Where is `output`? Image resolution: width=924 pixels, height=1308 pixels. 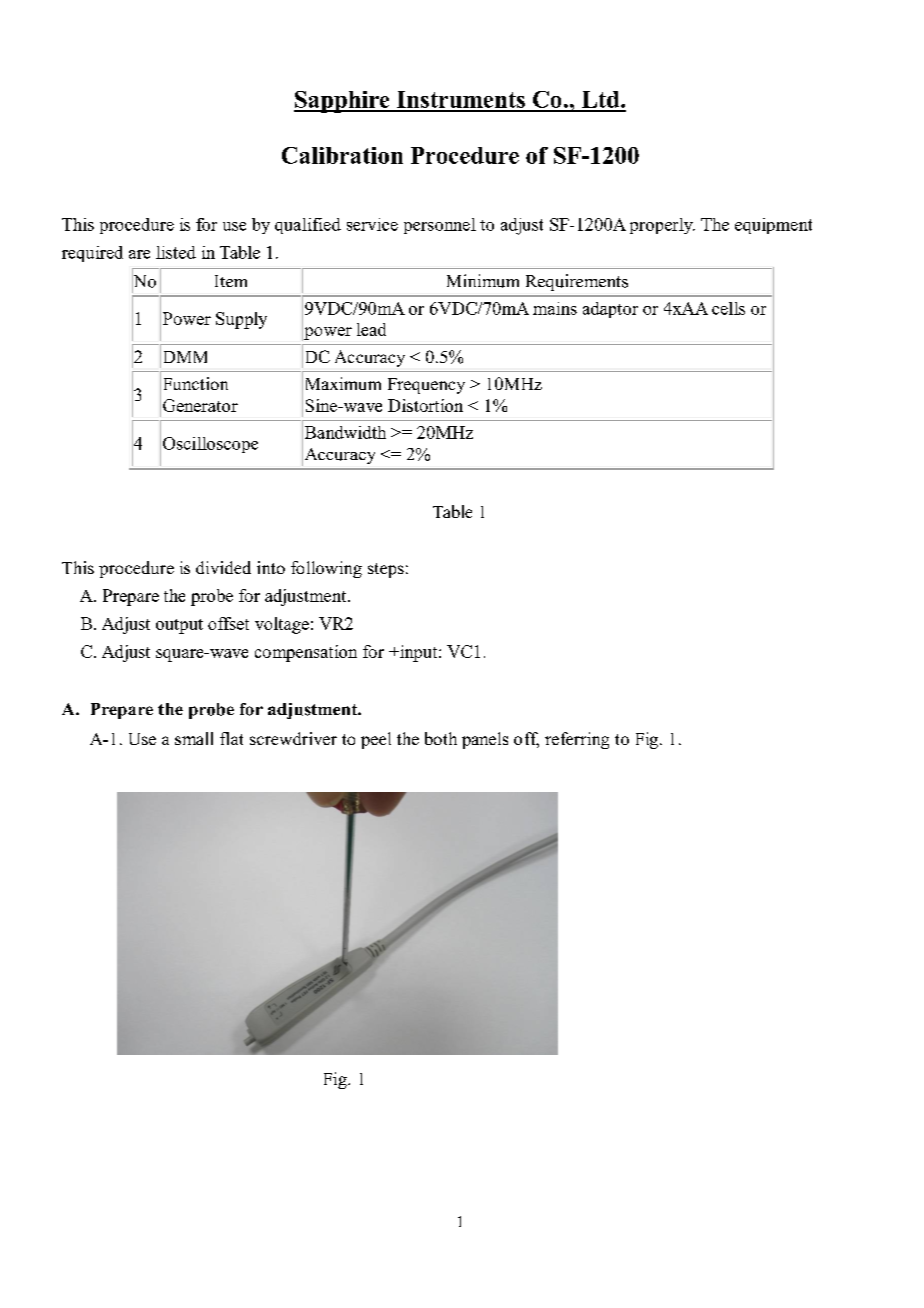 output is located at coordinates (179, 626).
